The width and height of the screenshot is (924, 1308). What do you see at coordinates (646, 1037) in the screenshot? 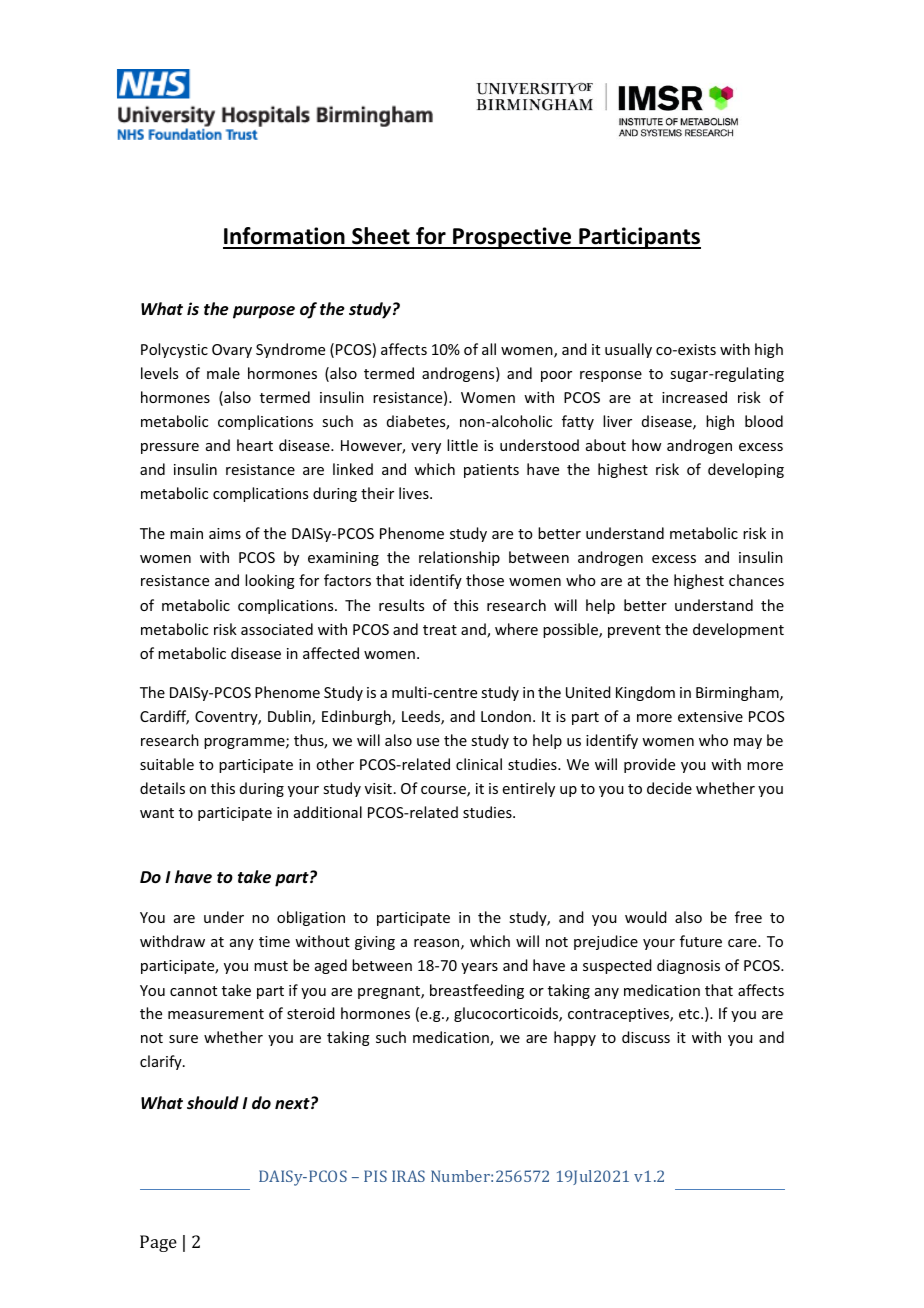
I see `discuss` at bounding box center [646, 1037].
